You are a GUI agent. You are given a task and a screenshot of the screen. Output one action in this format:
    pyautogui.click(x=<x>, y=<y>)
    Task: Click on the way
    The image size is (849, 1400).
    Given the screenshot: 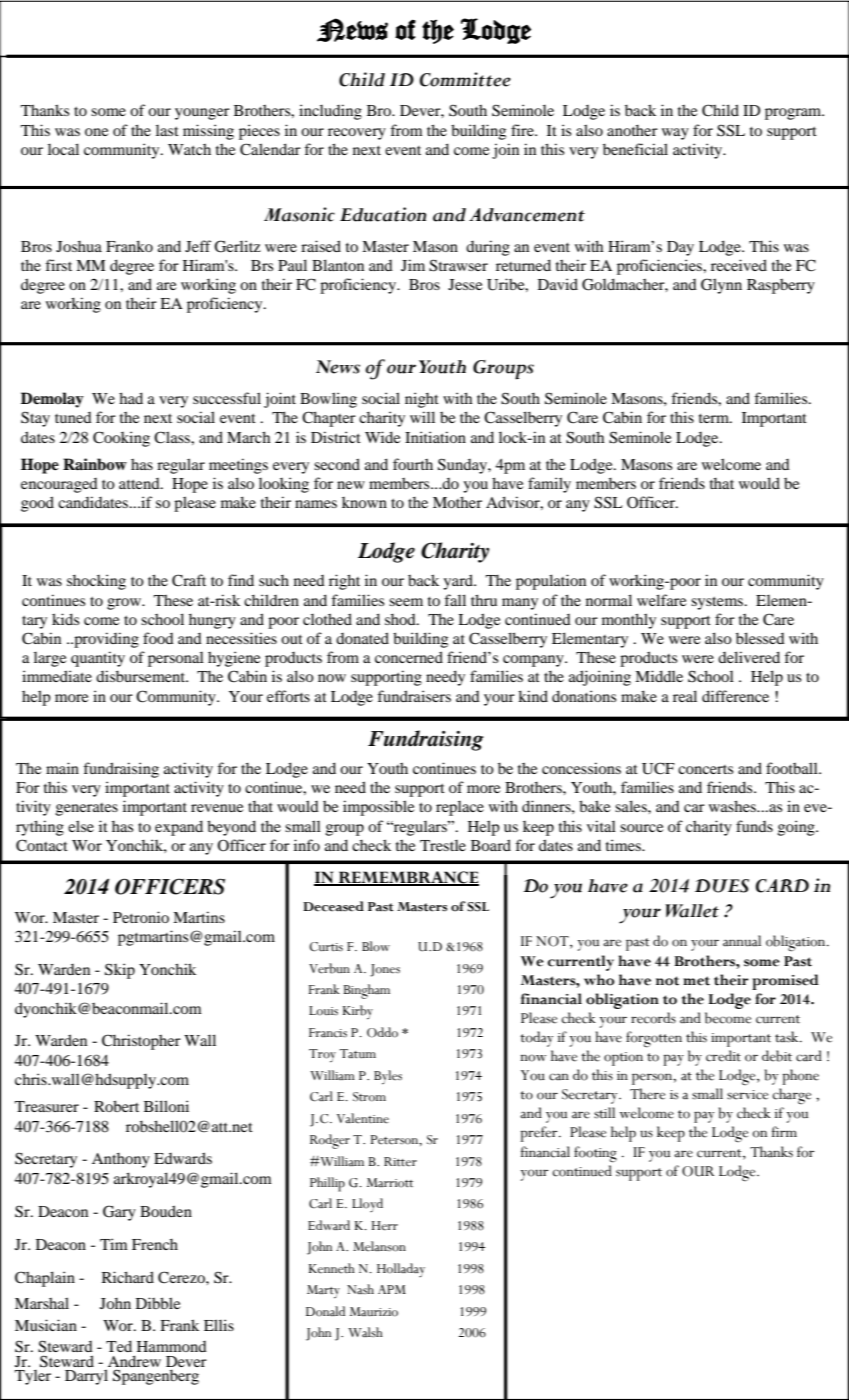 What is the action you would take?
    pyautogui.click(x=675, y=134)
